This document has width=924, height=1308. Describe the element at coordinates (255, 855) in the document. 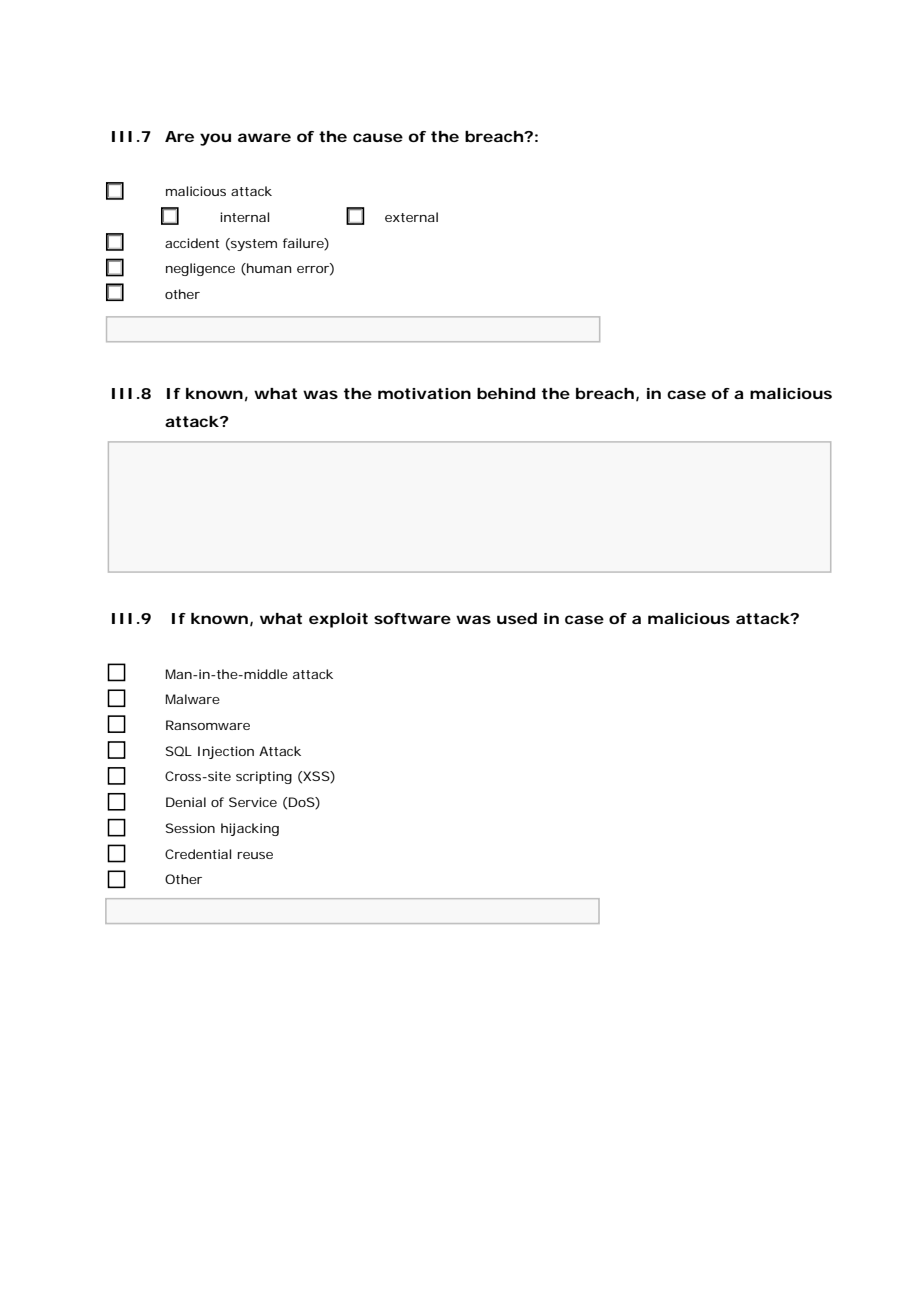

I see `reuse` at that location.
